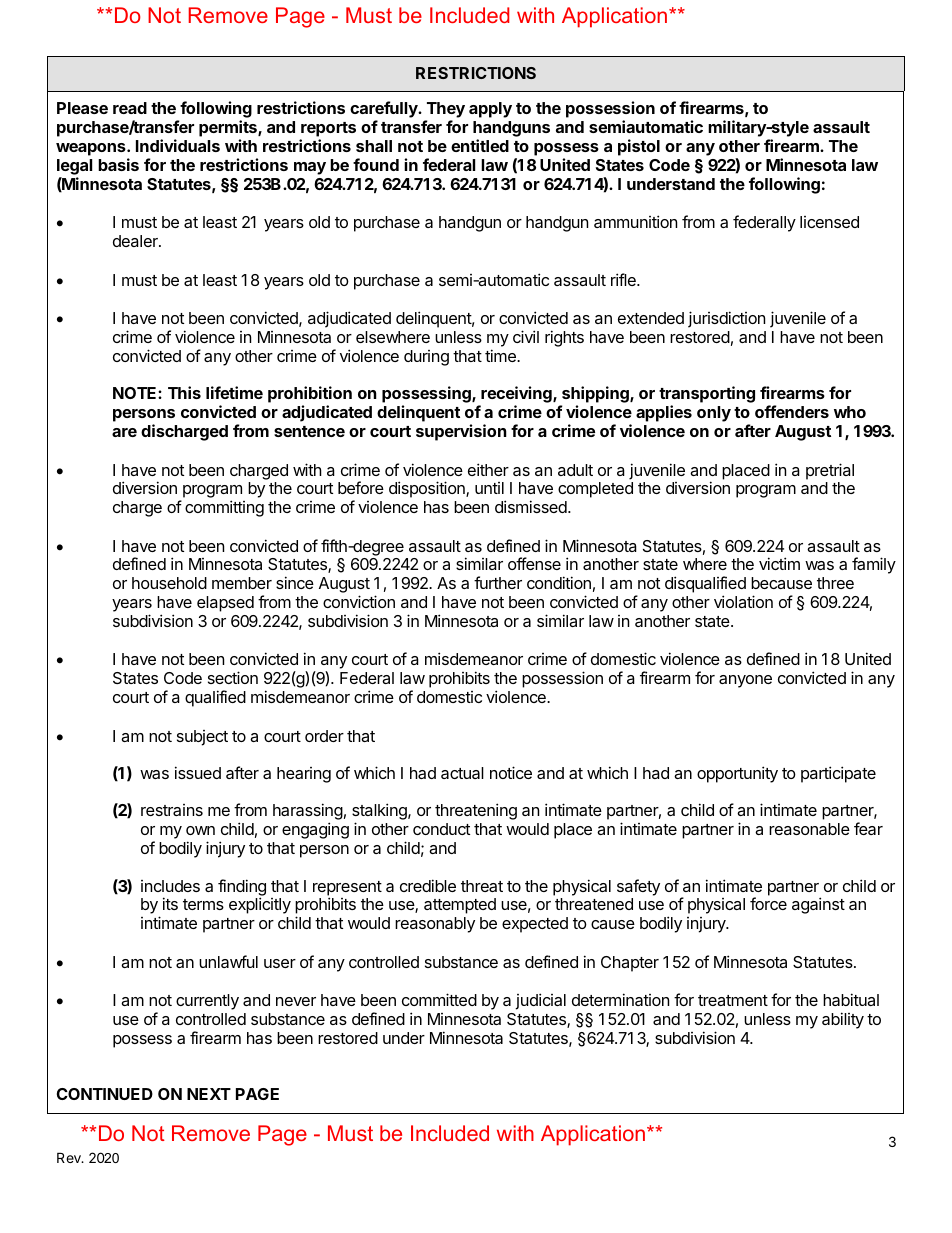 This image has width=952, height=1233. I want to click on attempted, so click(460, 906).
